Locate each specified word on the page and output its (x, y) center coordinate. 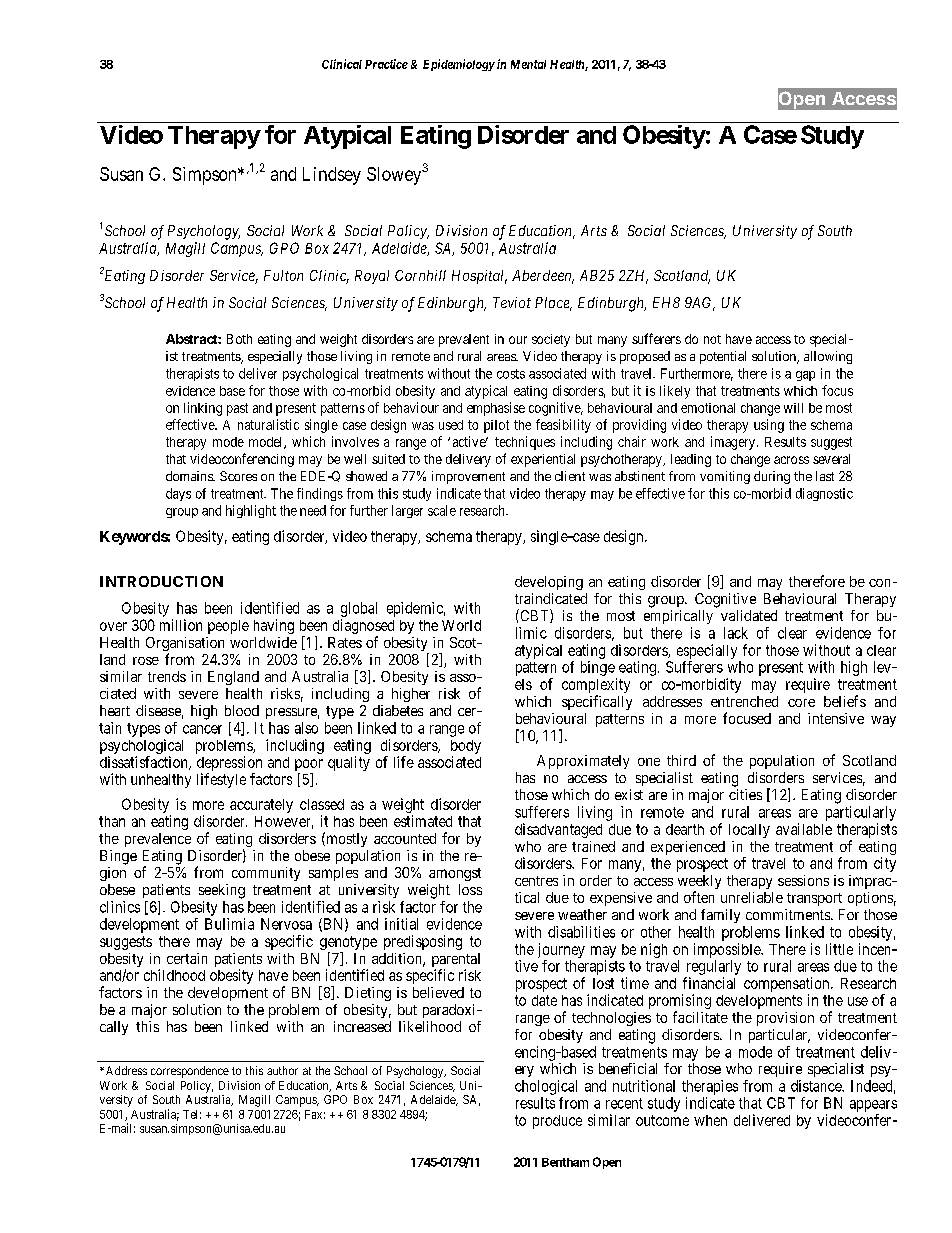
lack (736, 633)
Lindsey (332, 176)
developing (549, 583)
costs (511, 374)
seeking (222, 891)
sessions (803, 880)
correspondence (190, 1072)
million (181, 625)
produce (557, 1122)
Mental (528, 64)
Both (239, 339)
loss (470, 889)
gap (805, 376)
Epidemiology (459, 65)
